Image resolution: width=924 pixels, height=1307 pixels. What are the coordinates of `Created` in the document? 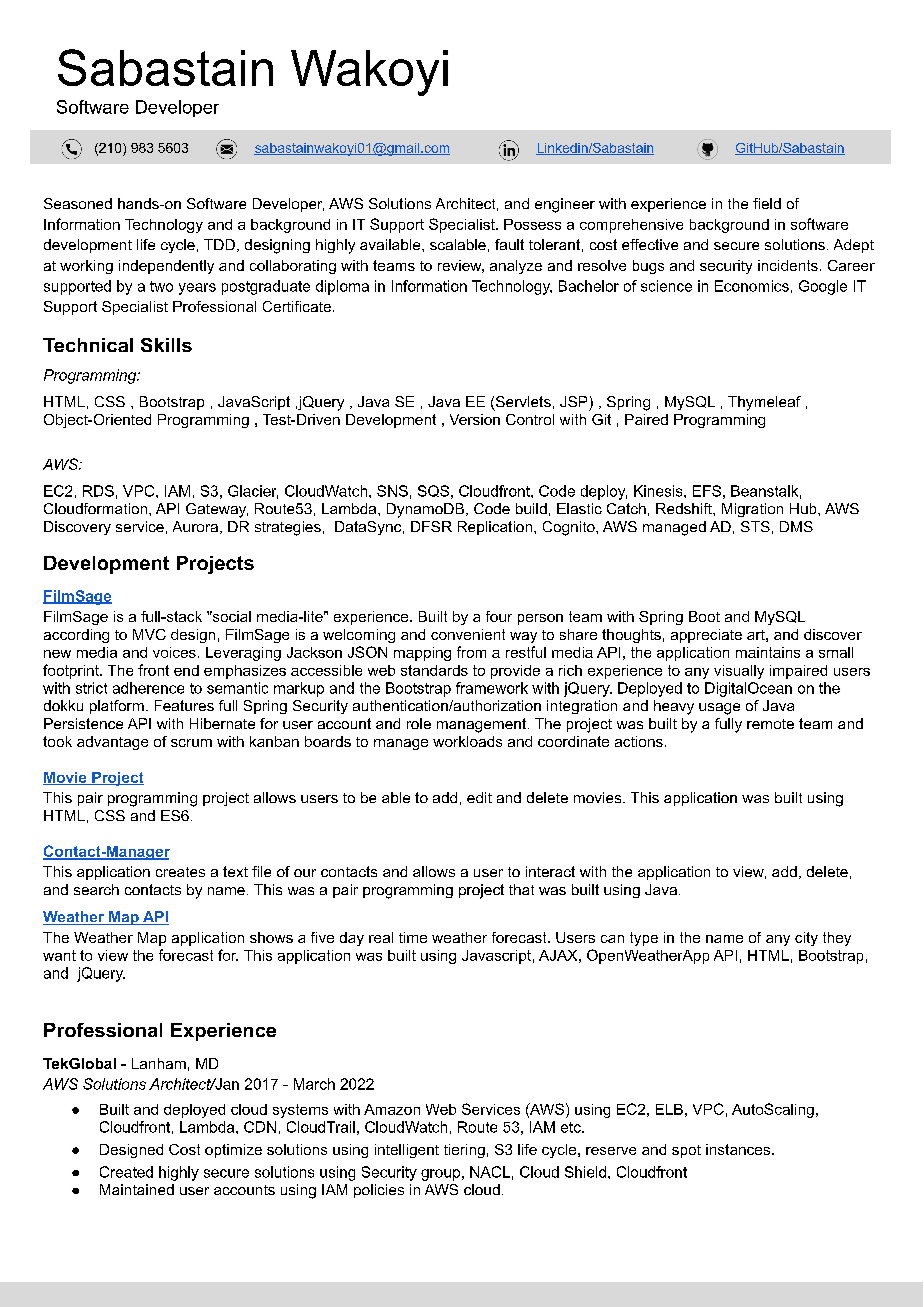 It's located at (126, 1172).
